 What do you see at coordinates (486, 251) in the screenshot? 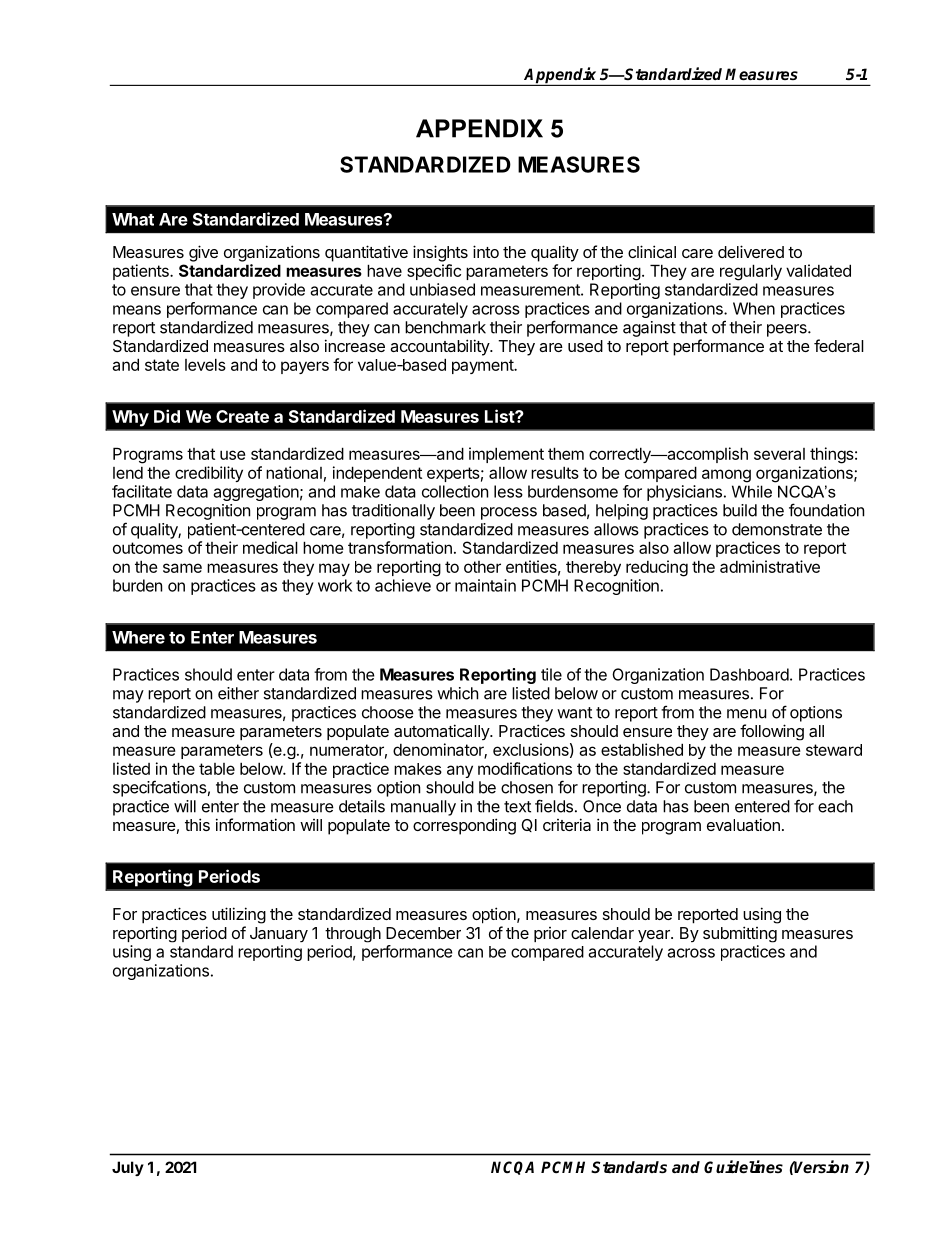
I see `into` at bounding box center [486, 251].
